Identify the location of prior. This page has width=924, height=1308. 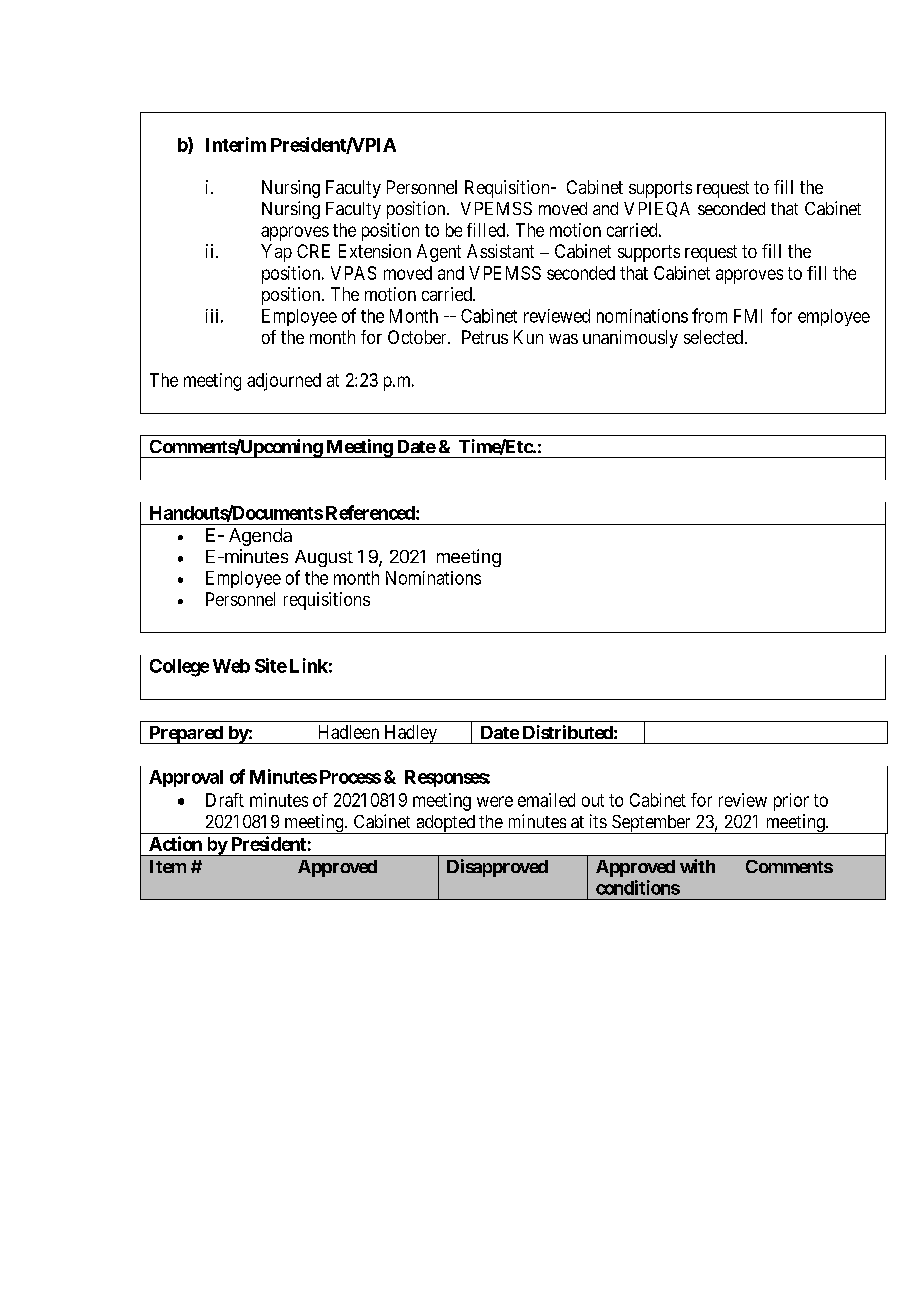
(791, 802).
